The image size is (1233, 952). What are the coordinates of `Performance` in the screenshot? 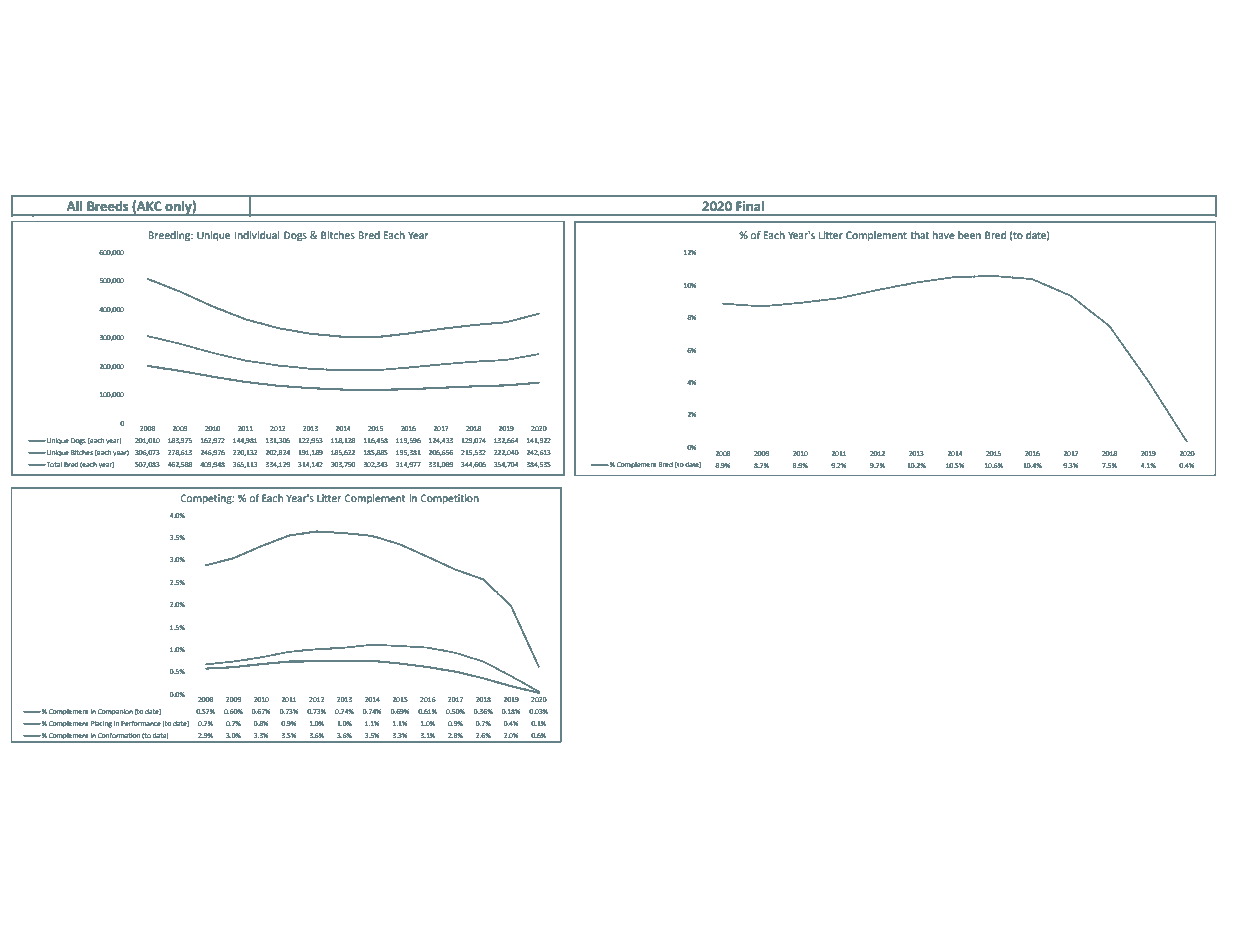 It's located at (141, 723).
